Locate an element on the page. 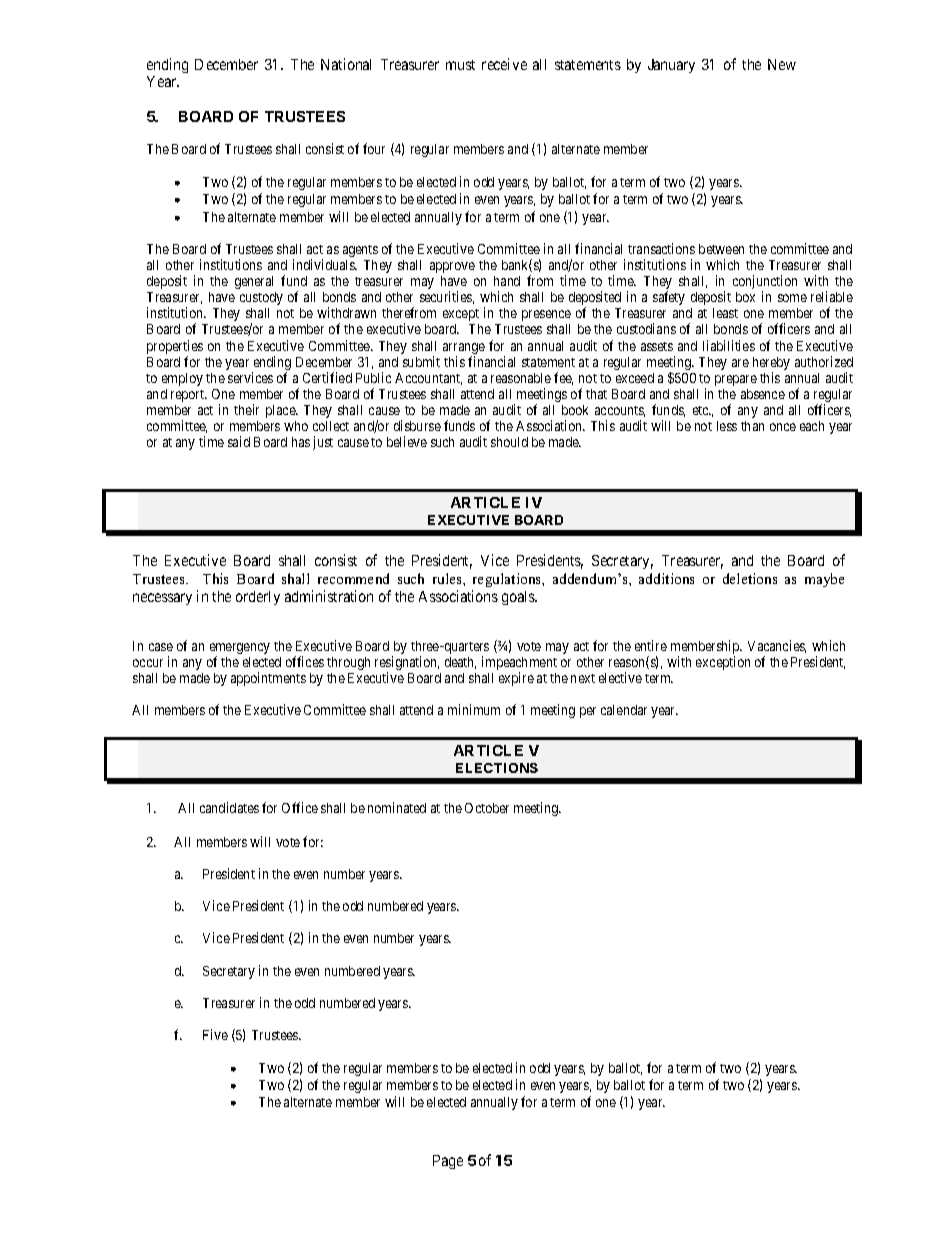  ELECTIONS is located at coordinates (497, 768).
